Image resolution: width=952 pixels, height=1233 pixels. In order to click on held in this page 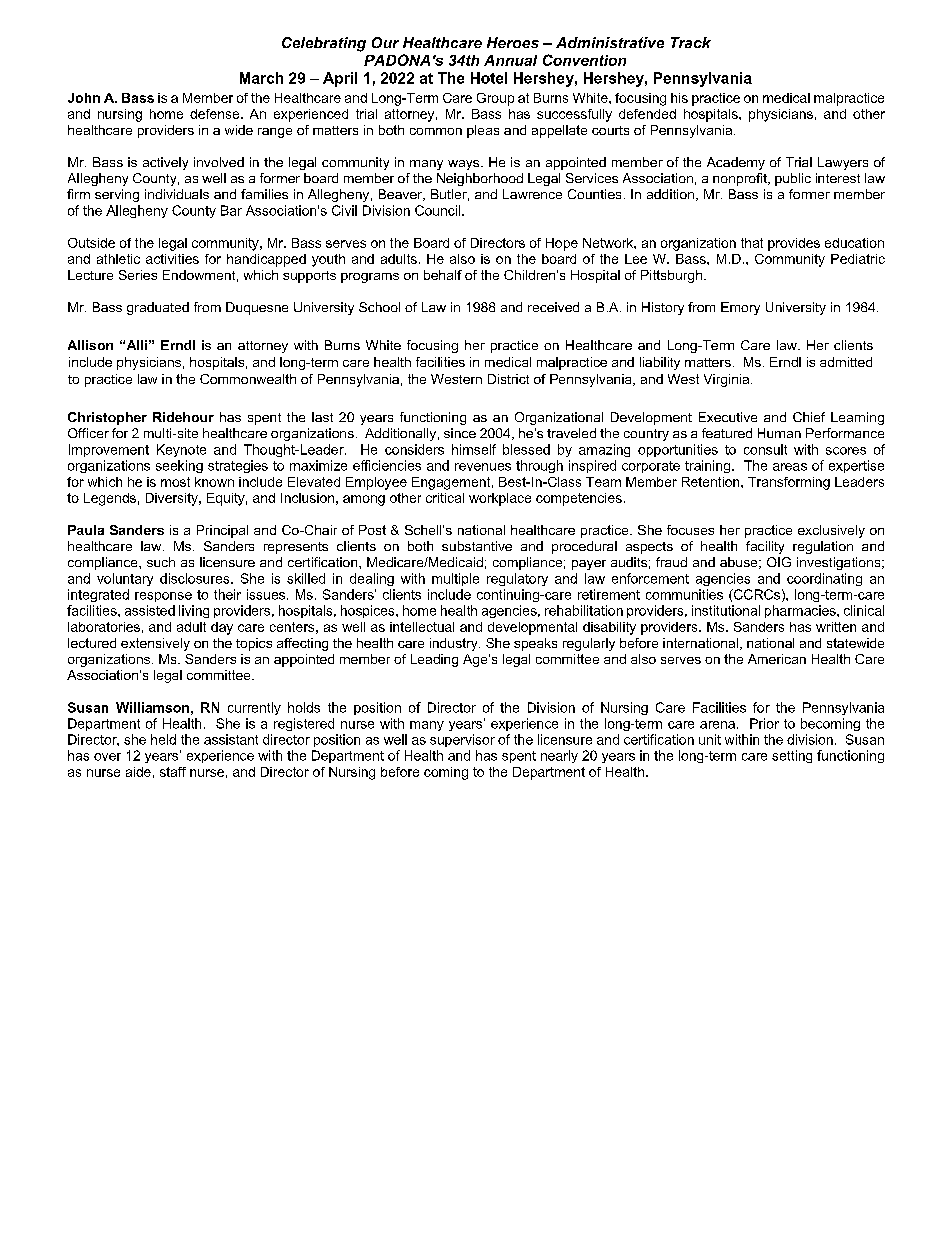, I will do `click(163, 739)`.
